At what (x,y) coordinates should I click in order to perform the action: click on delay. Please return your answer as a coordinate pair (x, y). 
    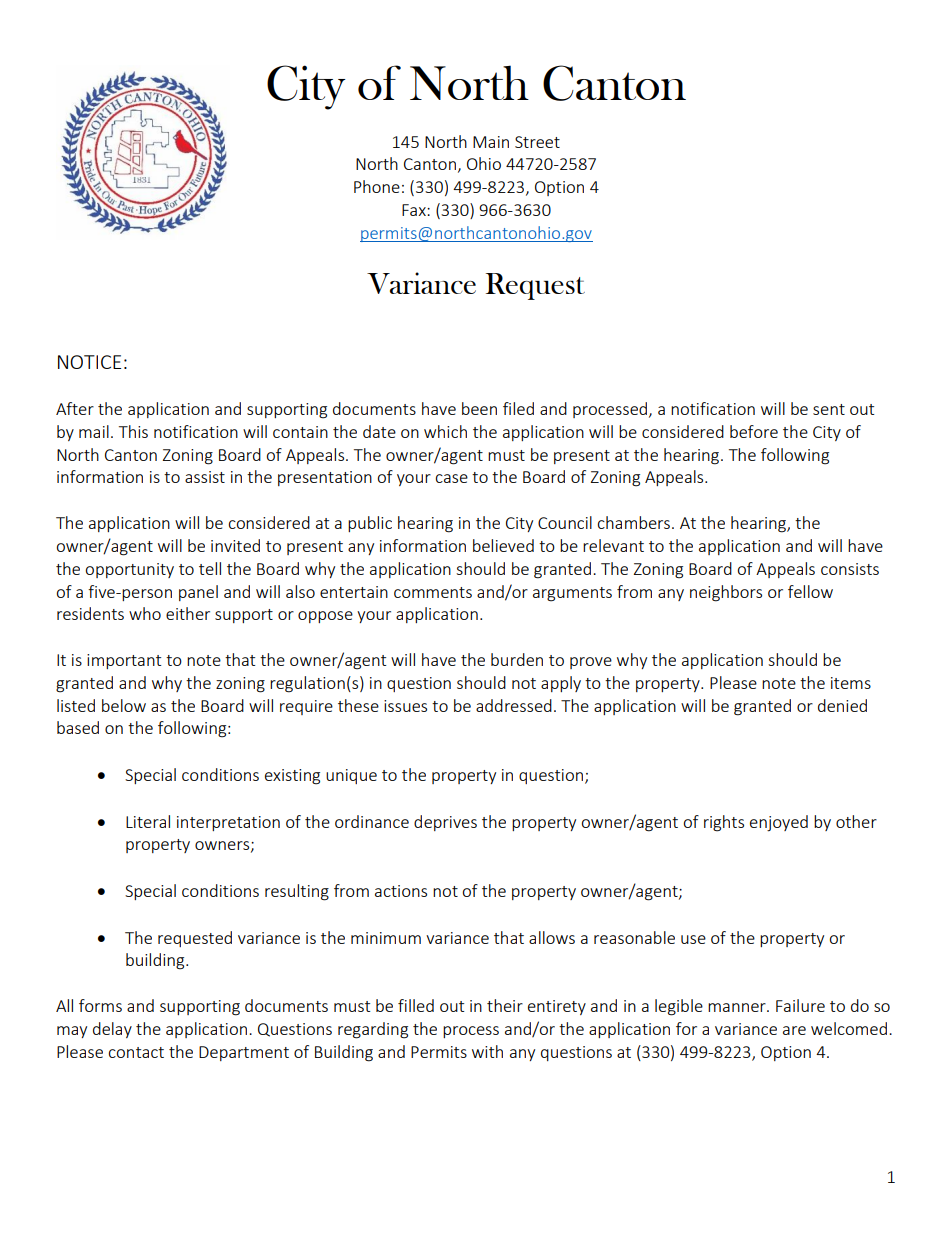
    Looking at the image, I should click on (112, 1030).
